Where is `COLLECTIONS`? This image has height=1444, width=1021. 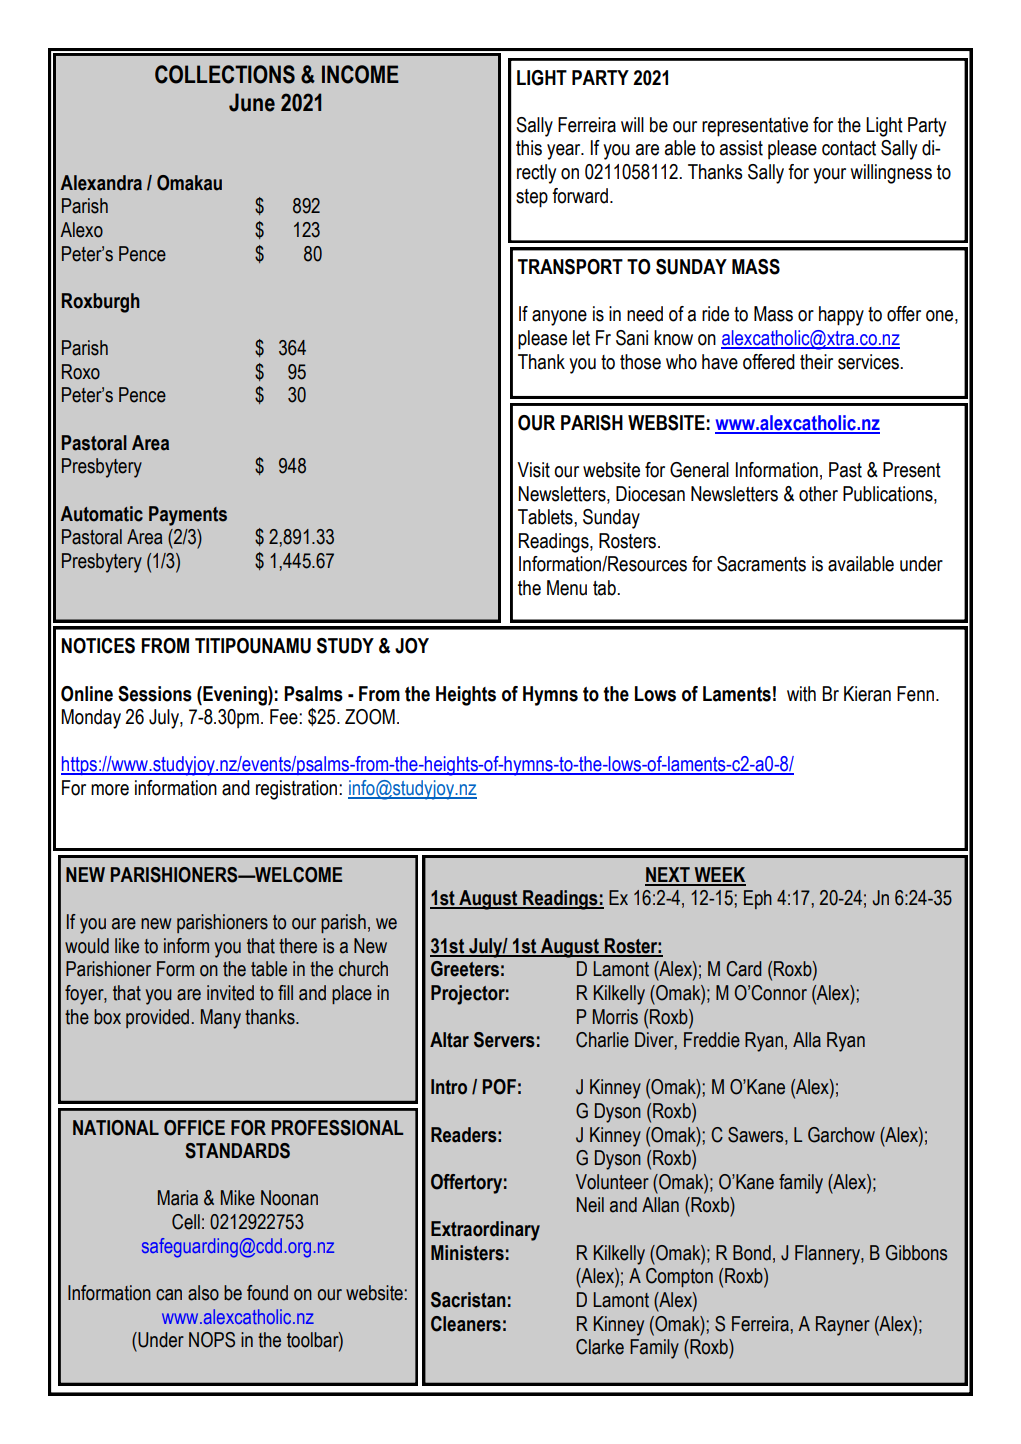 COLLECTIONS is located at coordinates (225, 74).
